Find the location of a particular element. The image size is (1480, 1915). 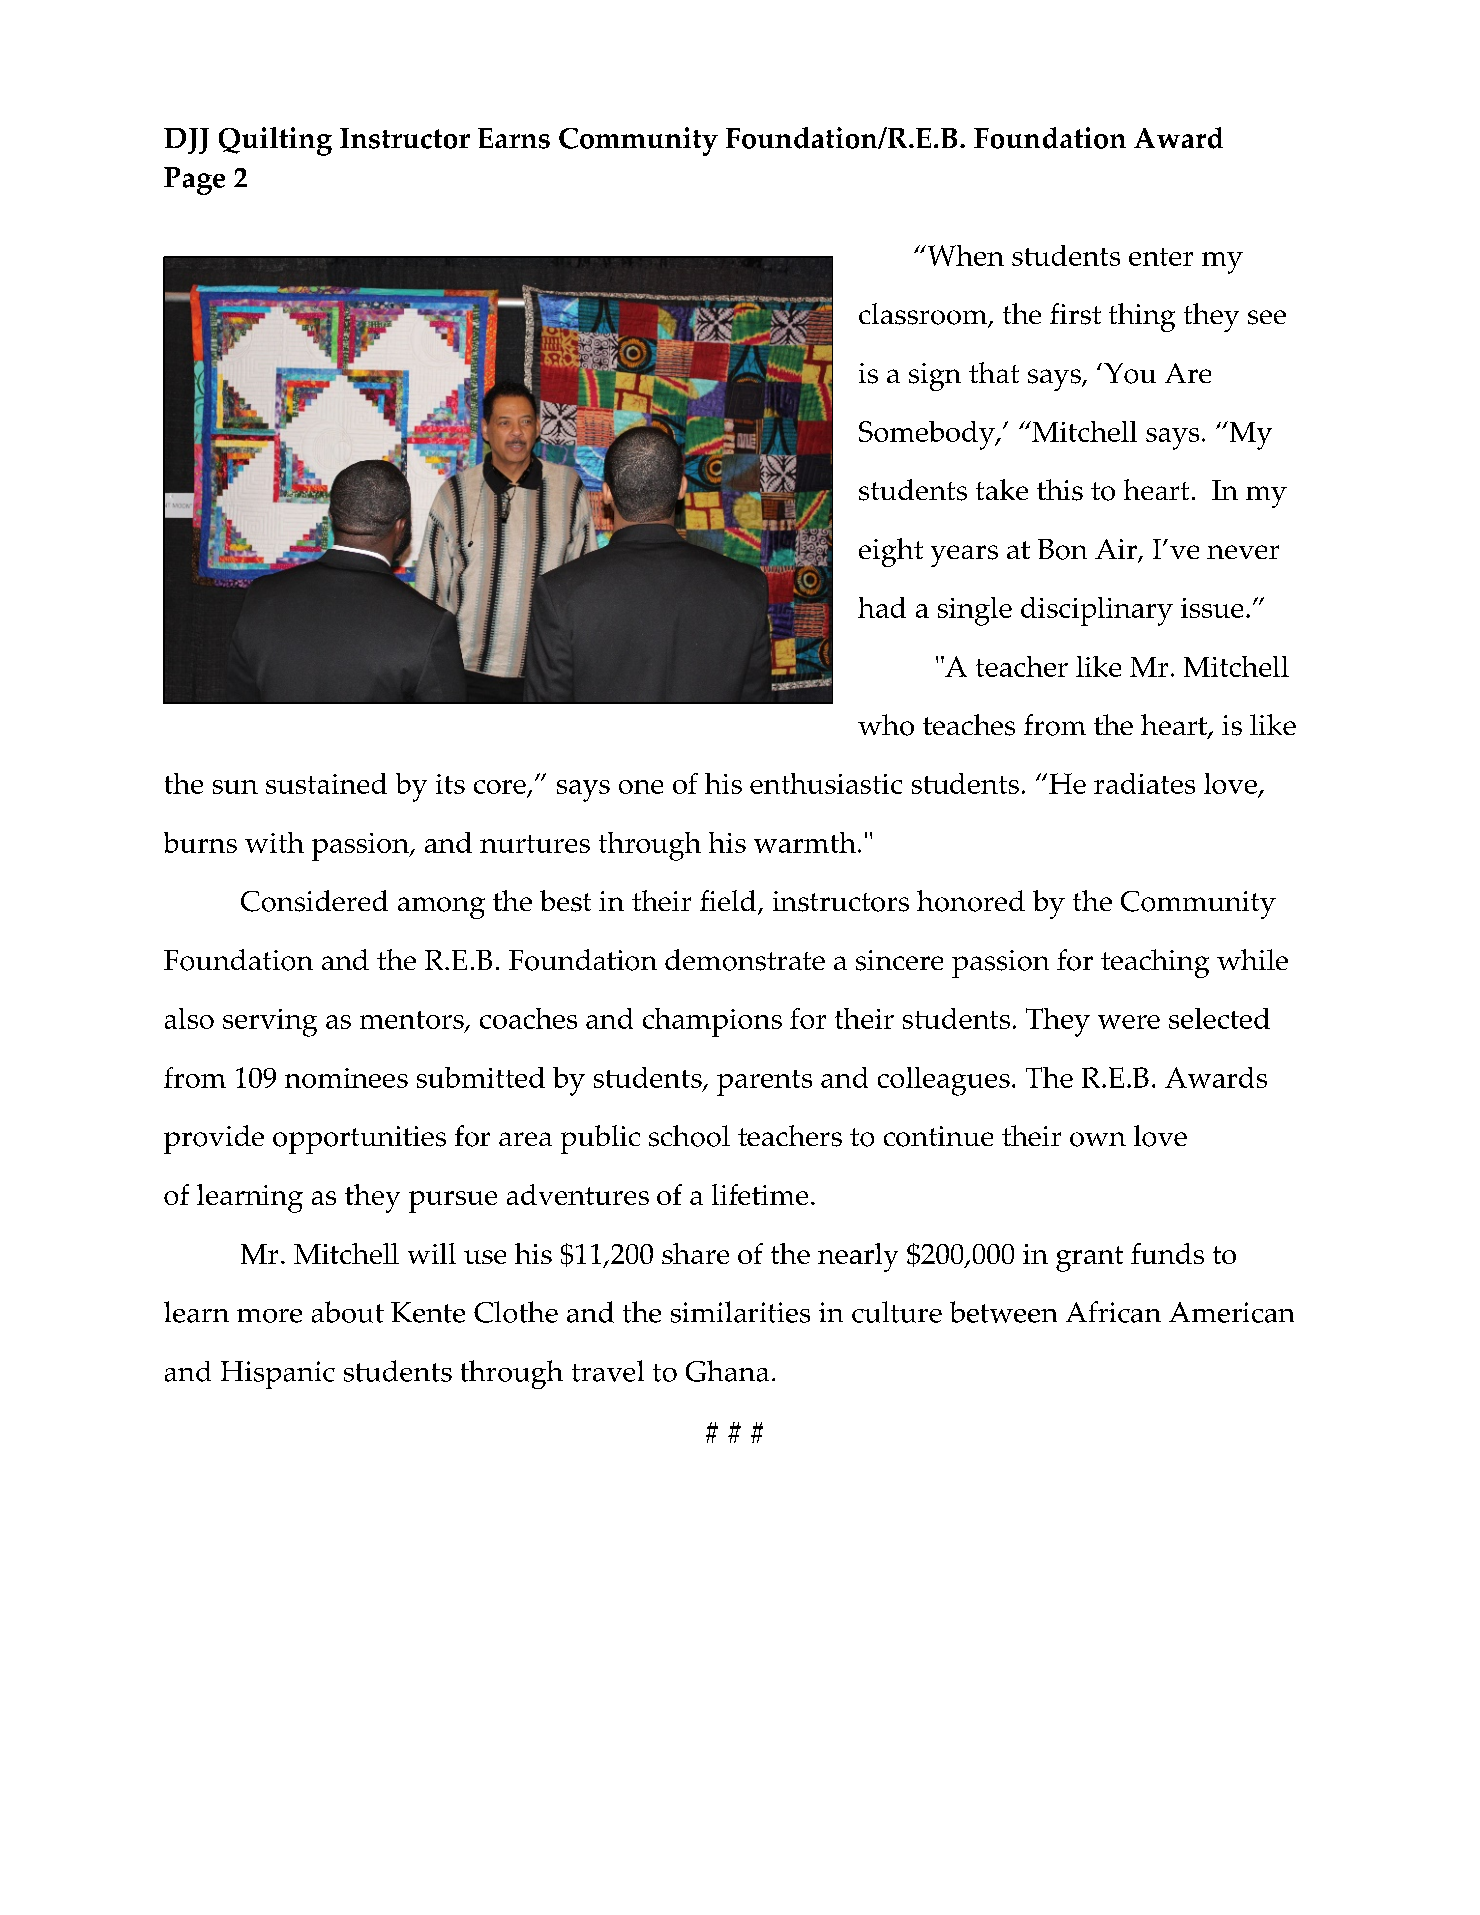

Earns is located at coordinates (514, 138).
